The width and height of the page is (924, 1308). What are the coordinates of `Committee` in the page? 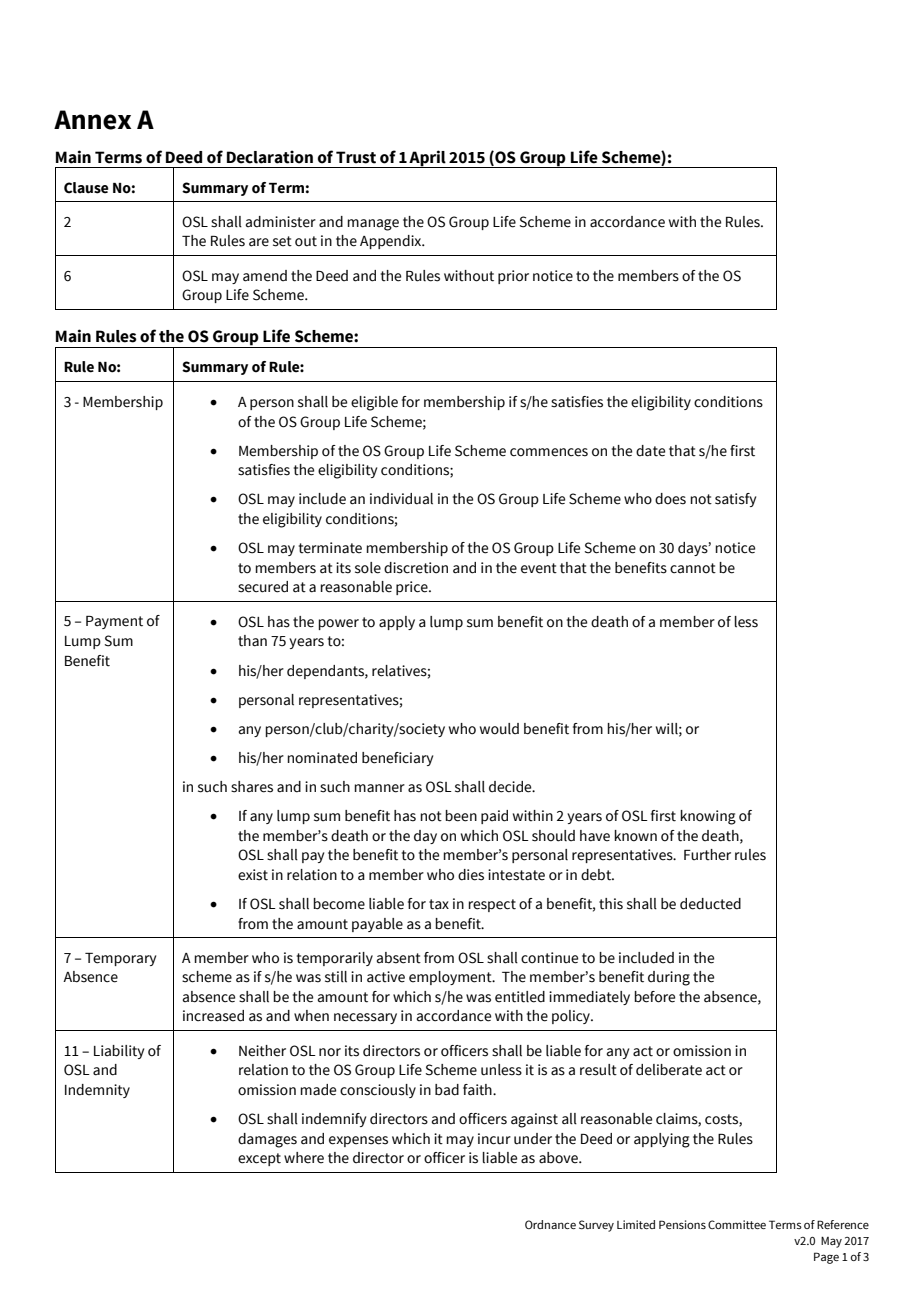 It's located at (737, 1224).
